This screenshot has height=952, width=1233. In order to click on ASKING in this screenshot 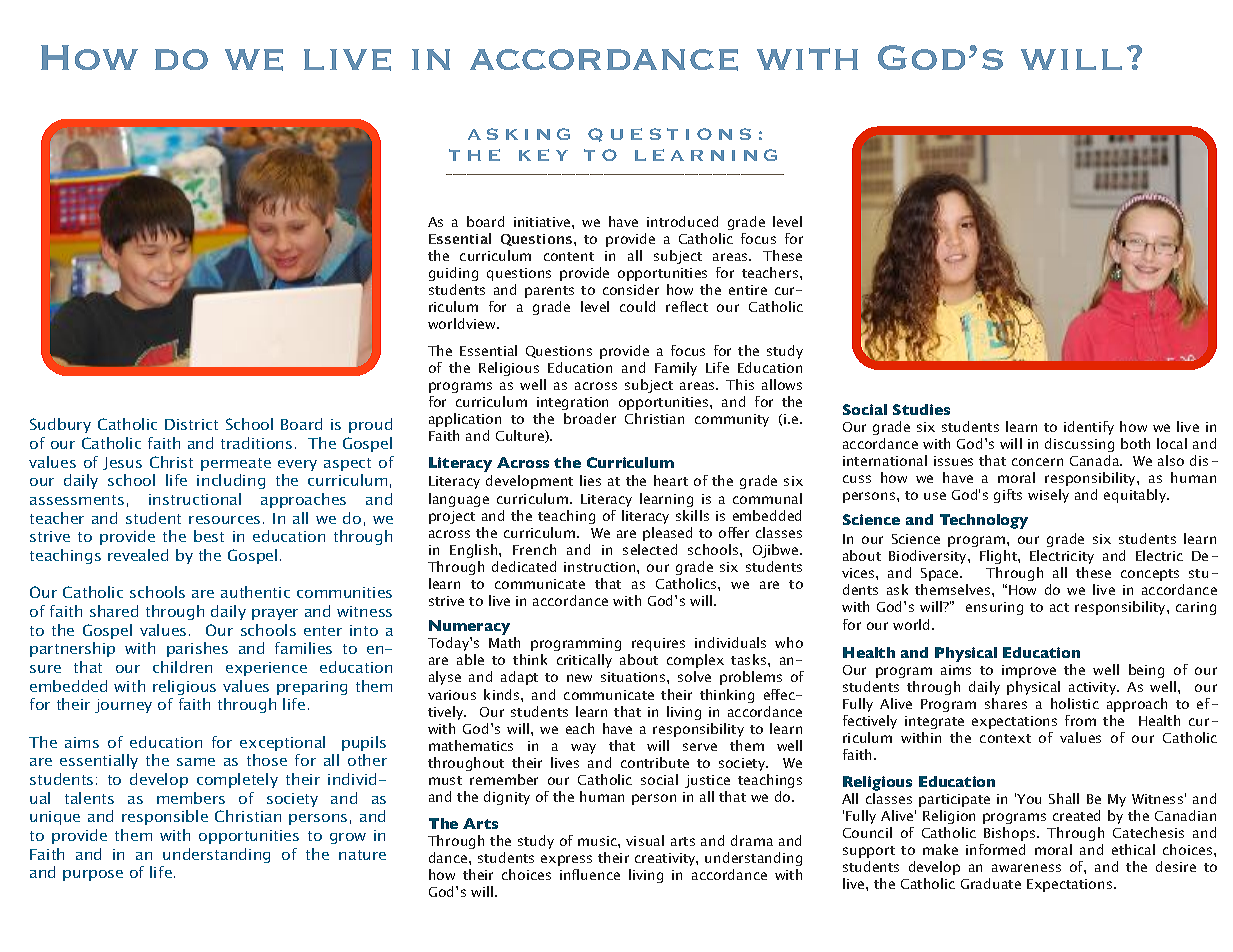, I will do `click(519, 134)`.
